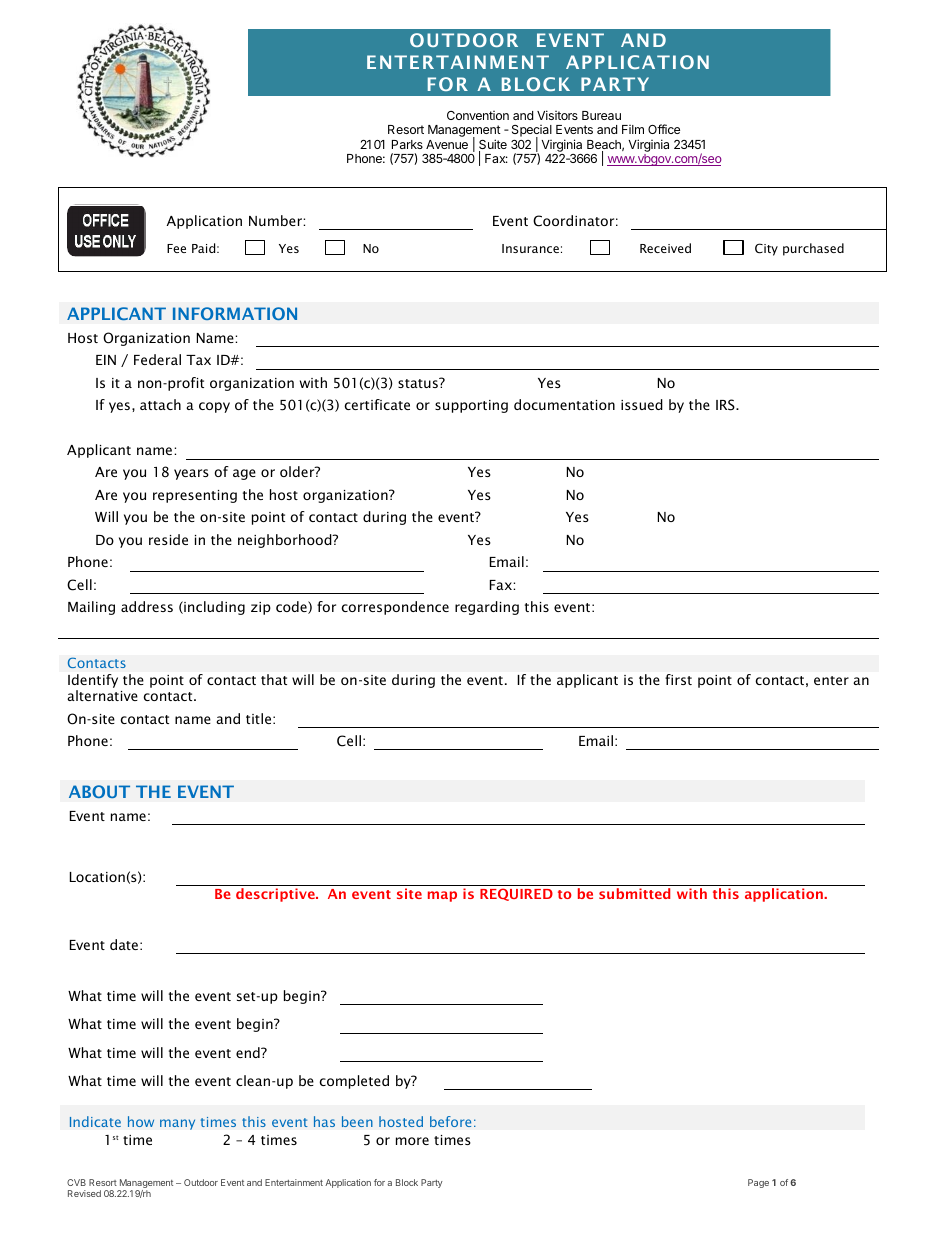 This image has height=1233, width=952. Describe the element at coordinates (447, 144) in the image. I see `Avenue` at that location.
